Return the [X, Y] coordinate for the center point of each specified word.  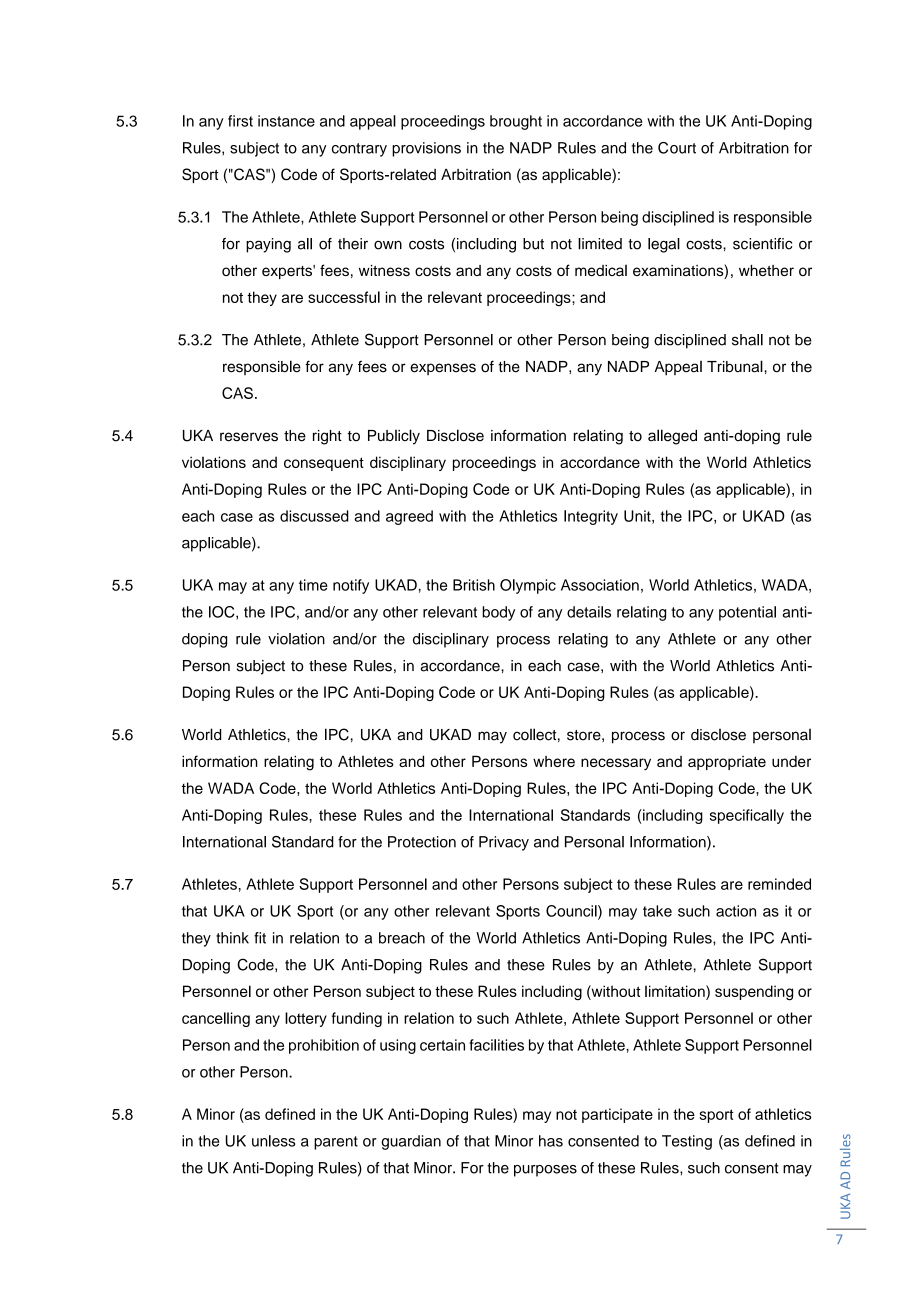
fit [260, 938]
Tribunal [736, 366]
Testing [687, 1142]
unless [273, 1141]
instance [286, 121]
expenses [443, 369]
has [551, 1141]
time [313, 585]
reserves [249, 437]
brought [516, 122]
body [498, 613]
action [736, 911]
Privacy [504, 843]
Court [677, 148]
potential [747, 613]
